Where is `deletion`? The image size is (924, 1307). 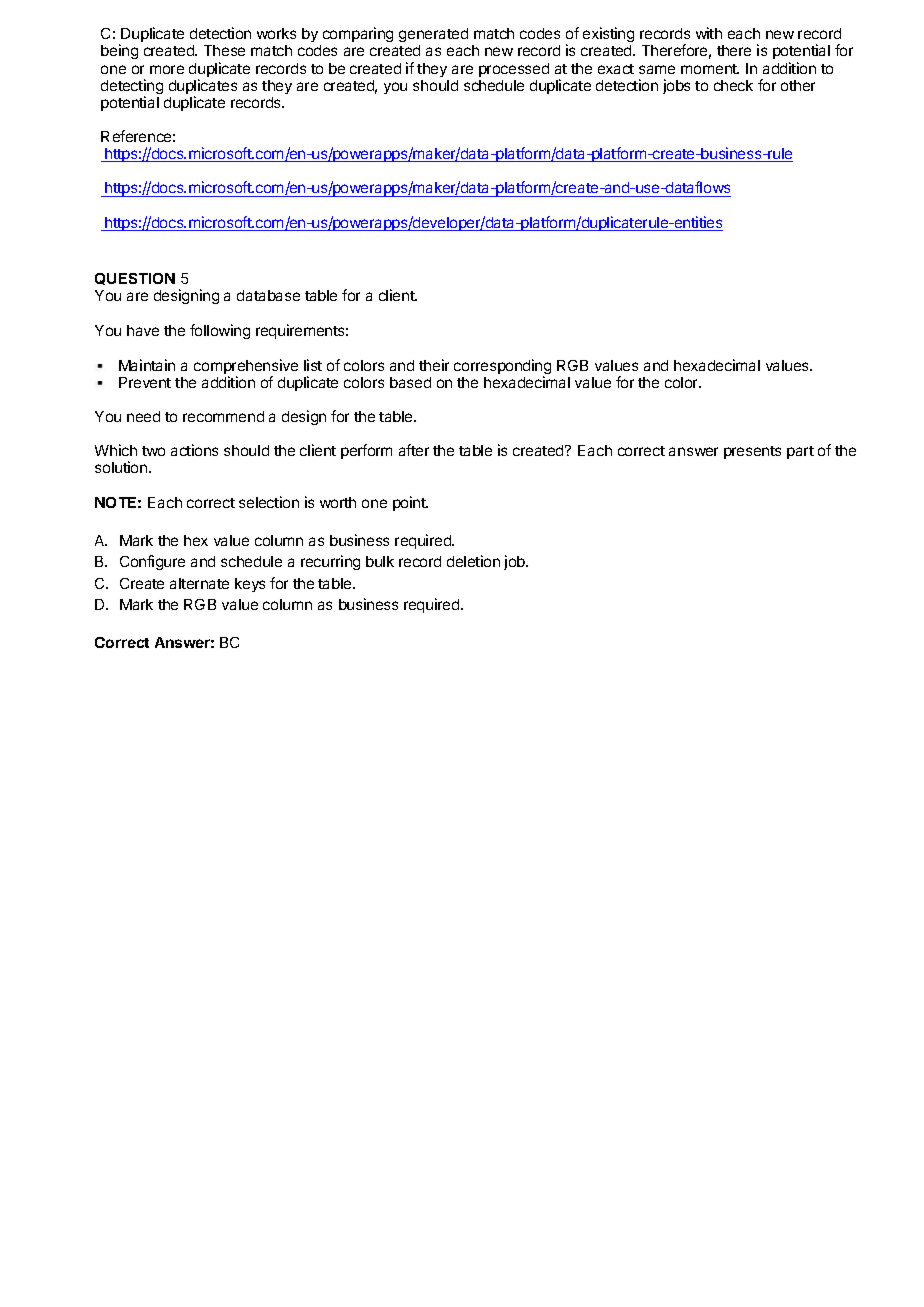
deletion is located at coordinates (473, 561).
